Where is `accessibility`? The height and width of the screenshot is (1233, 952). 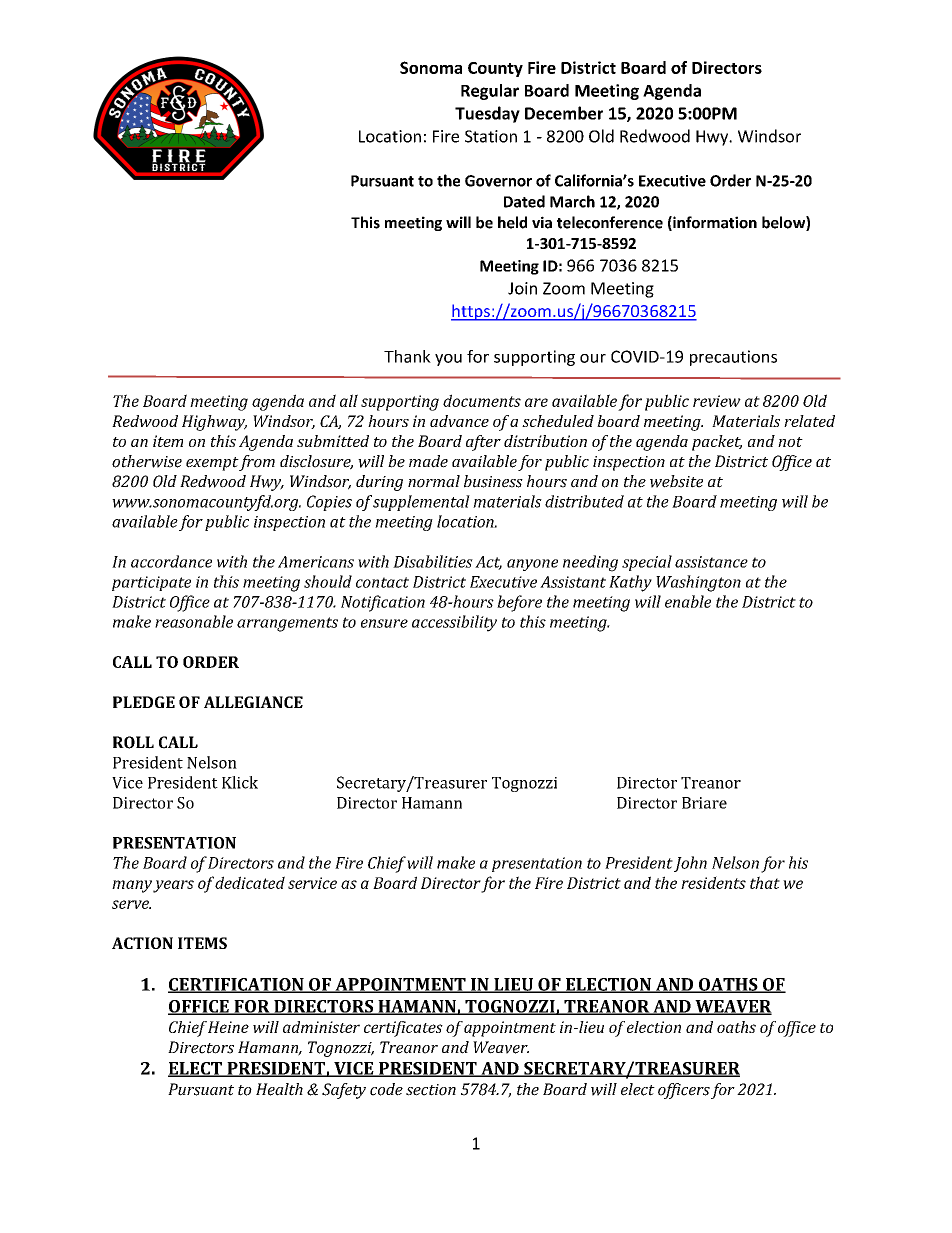
accessibility is located at coordinates (454, 623).
